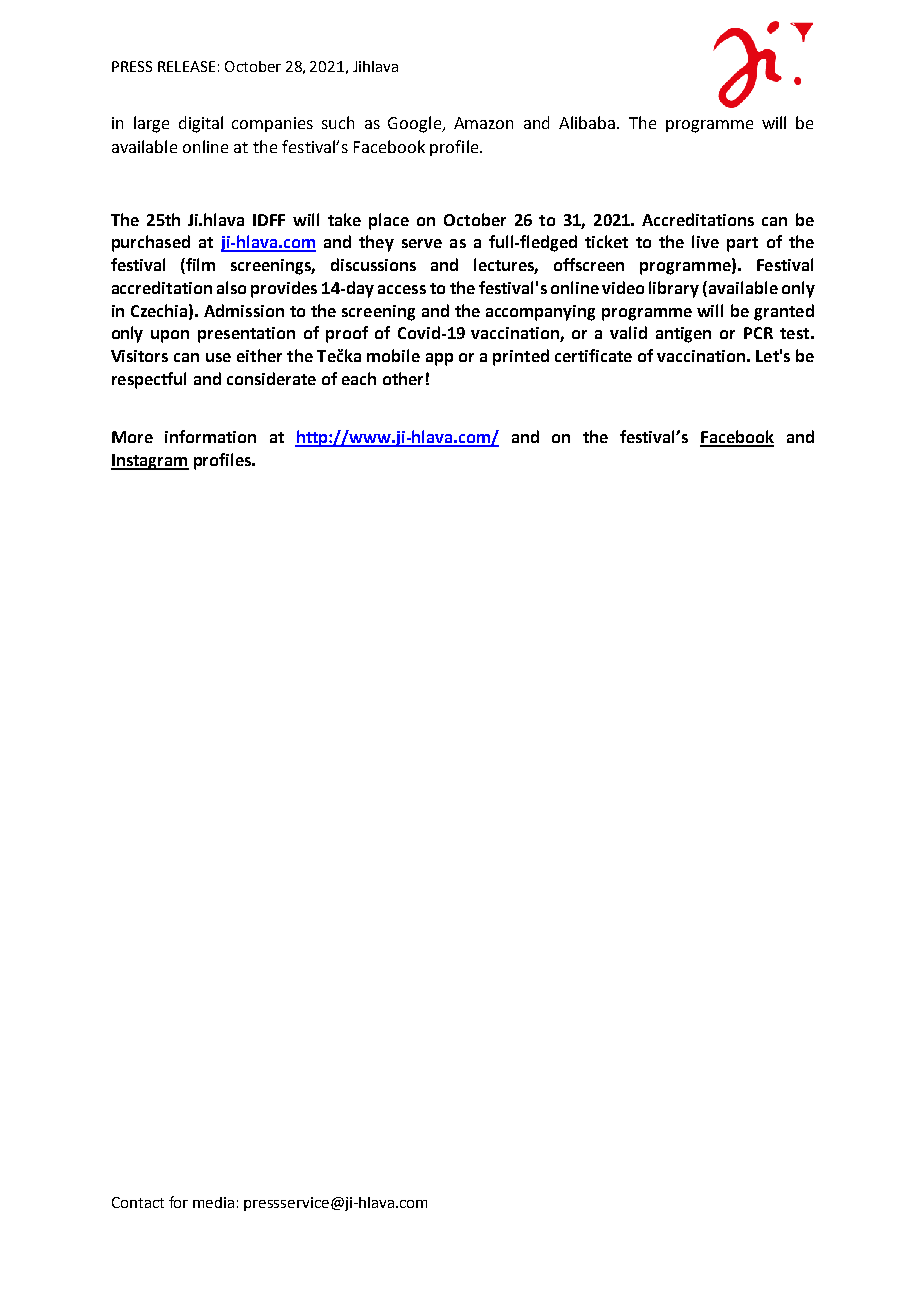 This screenshot has width=924, height=1308. What do you see at coordinates (588, 122) in the screenshot?
I see `Alibaba` at bounding box center [588, 122].
